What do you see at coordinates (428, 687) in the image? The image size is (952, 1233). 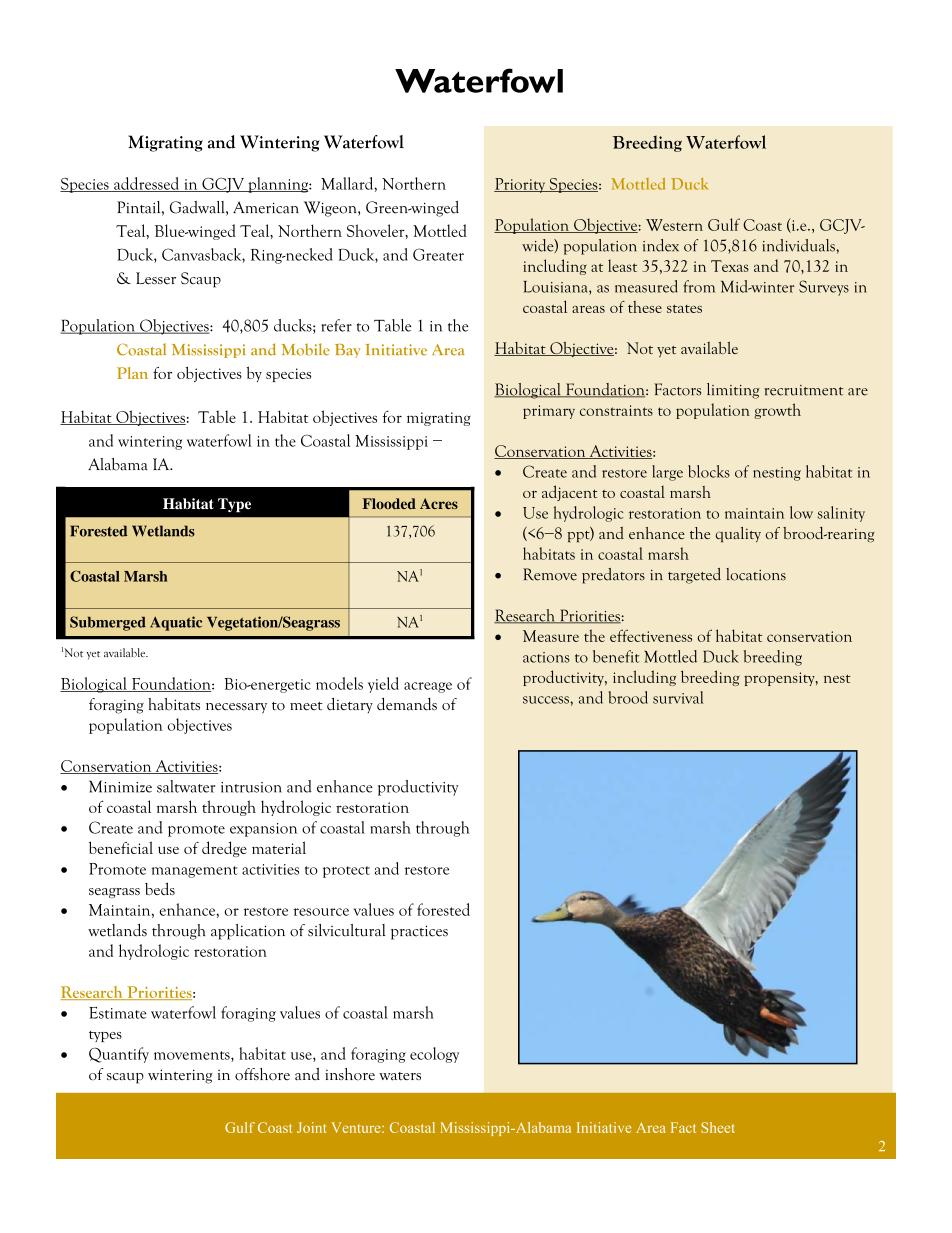 I see `acreage` at bounding box center [428, 687].
